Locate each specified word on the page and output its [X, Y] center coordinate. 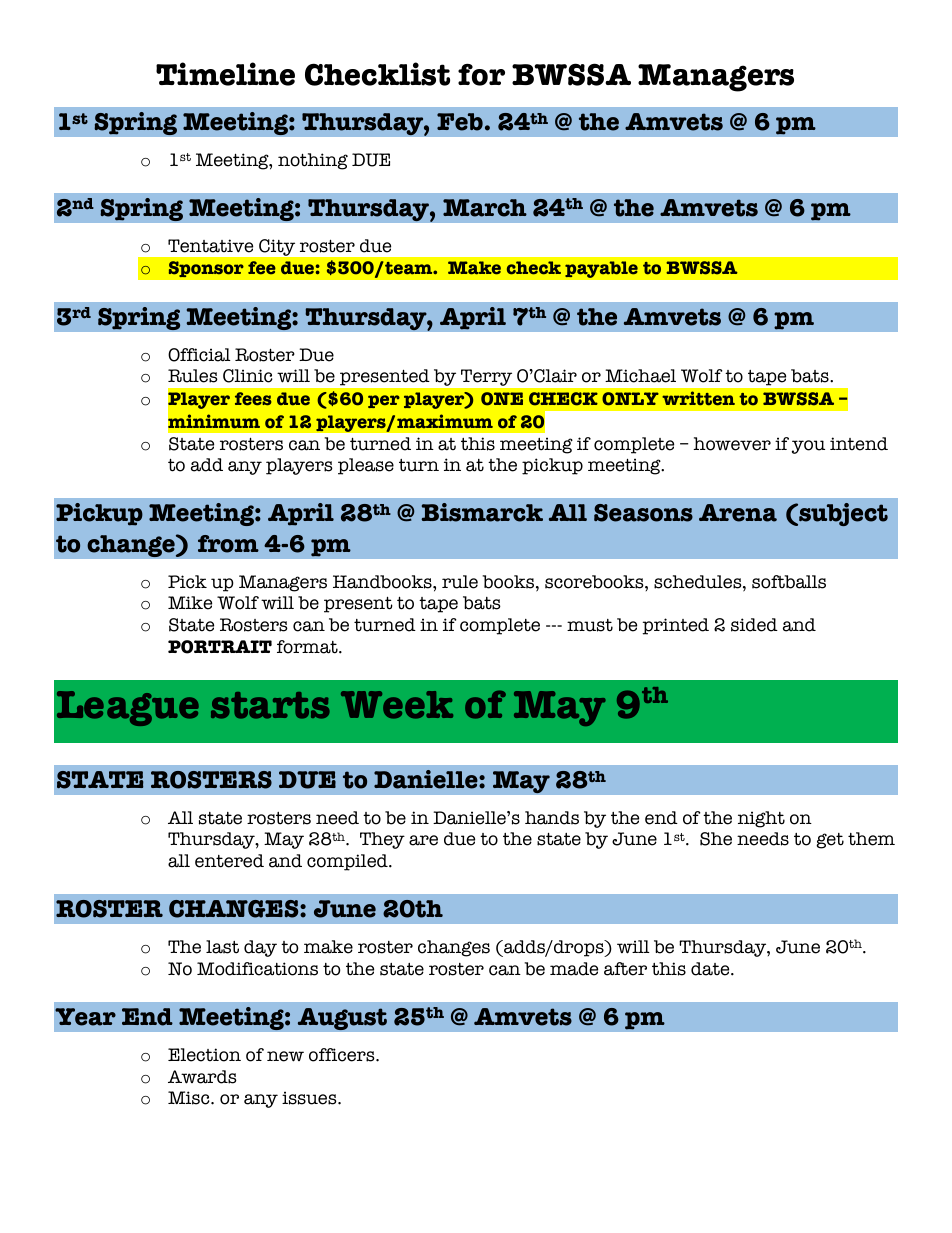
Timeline [225, 74]
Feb [460, 122]
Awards [202, 1077]
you [808, 447]
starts [270, 705]
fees [253, 399]
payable [601, 269]
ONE [502, 399]
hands [552, 818]
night [761, 819]
